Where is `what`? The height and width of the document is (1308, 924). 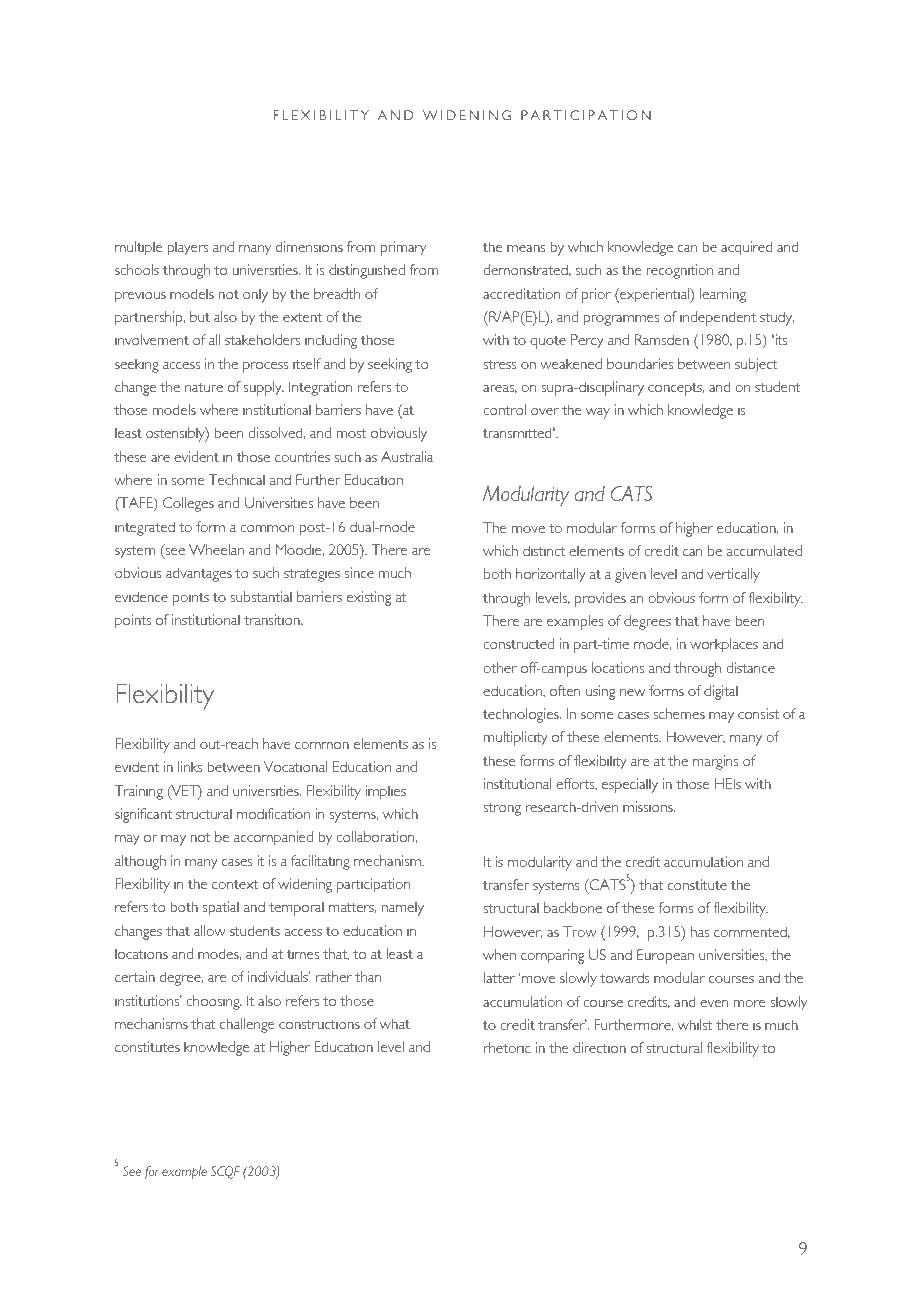
what is located at coordinates (395, 1023).
